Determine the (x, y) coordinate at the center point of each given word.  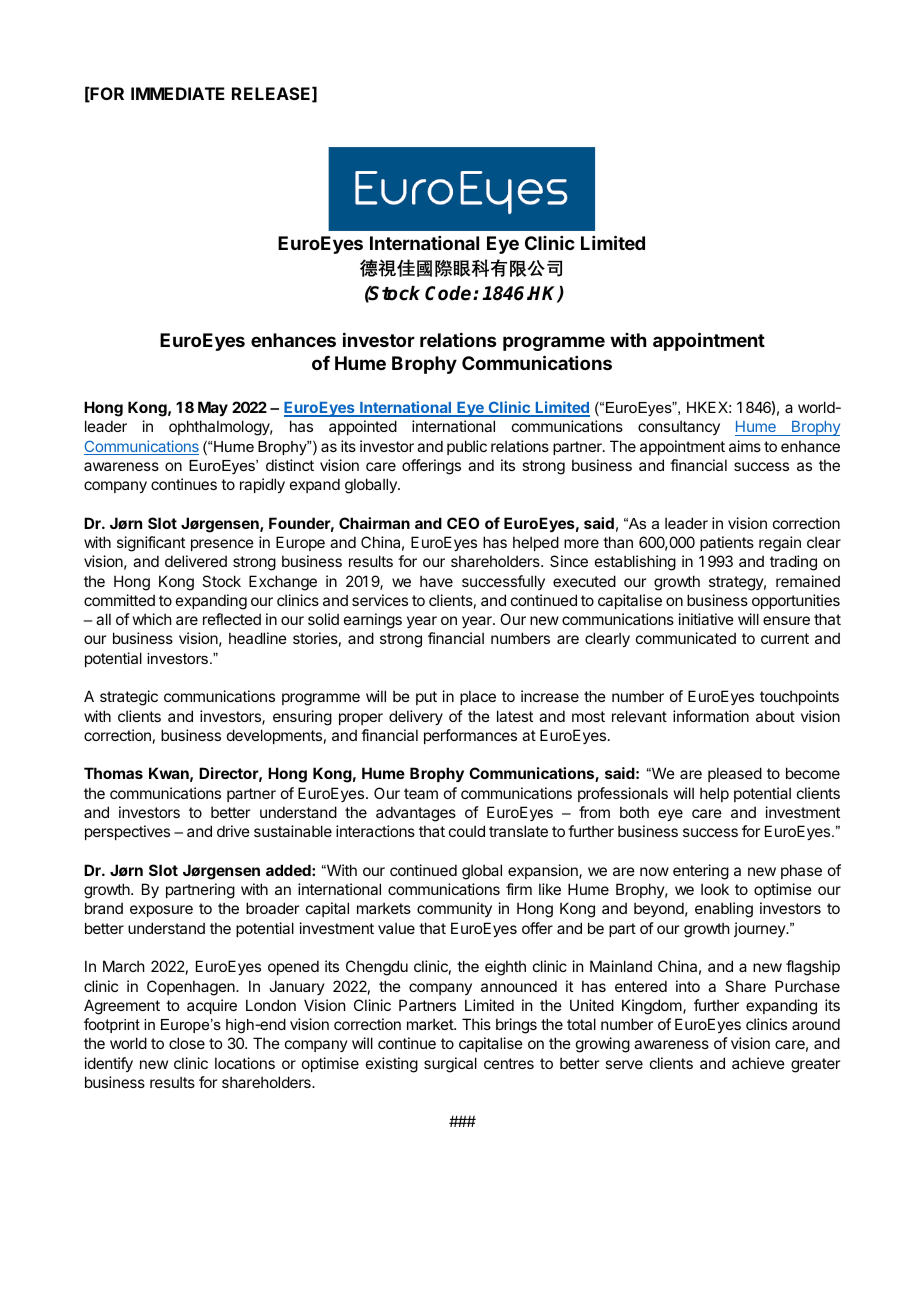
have (436, 581)
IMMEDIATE (178, 93)
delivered (196, 561)
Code (449, 293)
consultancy (679, 427)
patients (727, 543)
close (187, 1043)
